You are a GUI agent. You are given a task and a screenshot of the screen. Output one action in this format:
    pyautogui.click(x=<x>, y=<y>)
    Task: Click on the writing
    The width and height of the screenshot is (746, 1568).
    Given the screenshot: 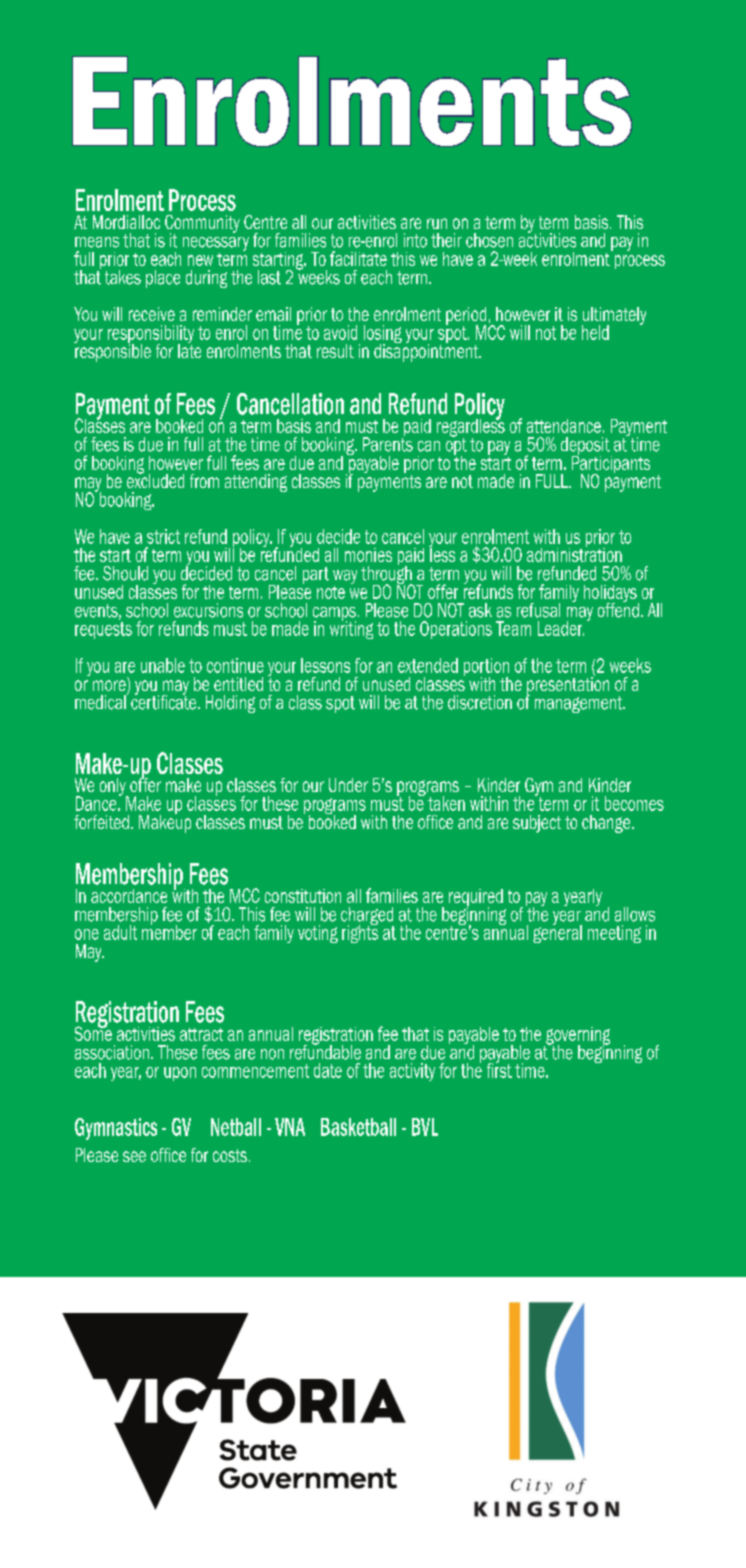 What is the action you would take?
    pyautogui.click(x=351, y=629)
